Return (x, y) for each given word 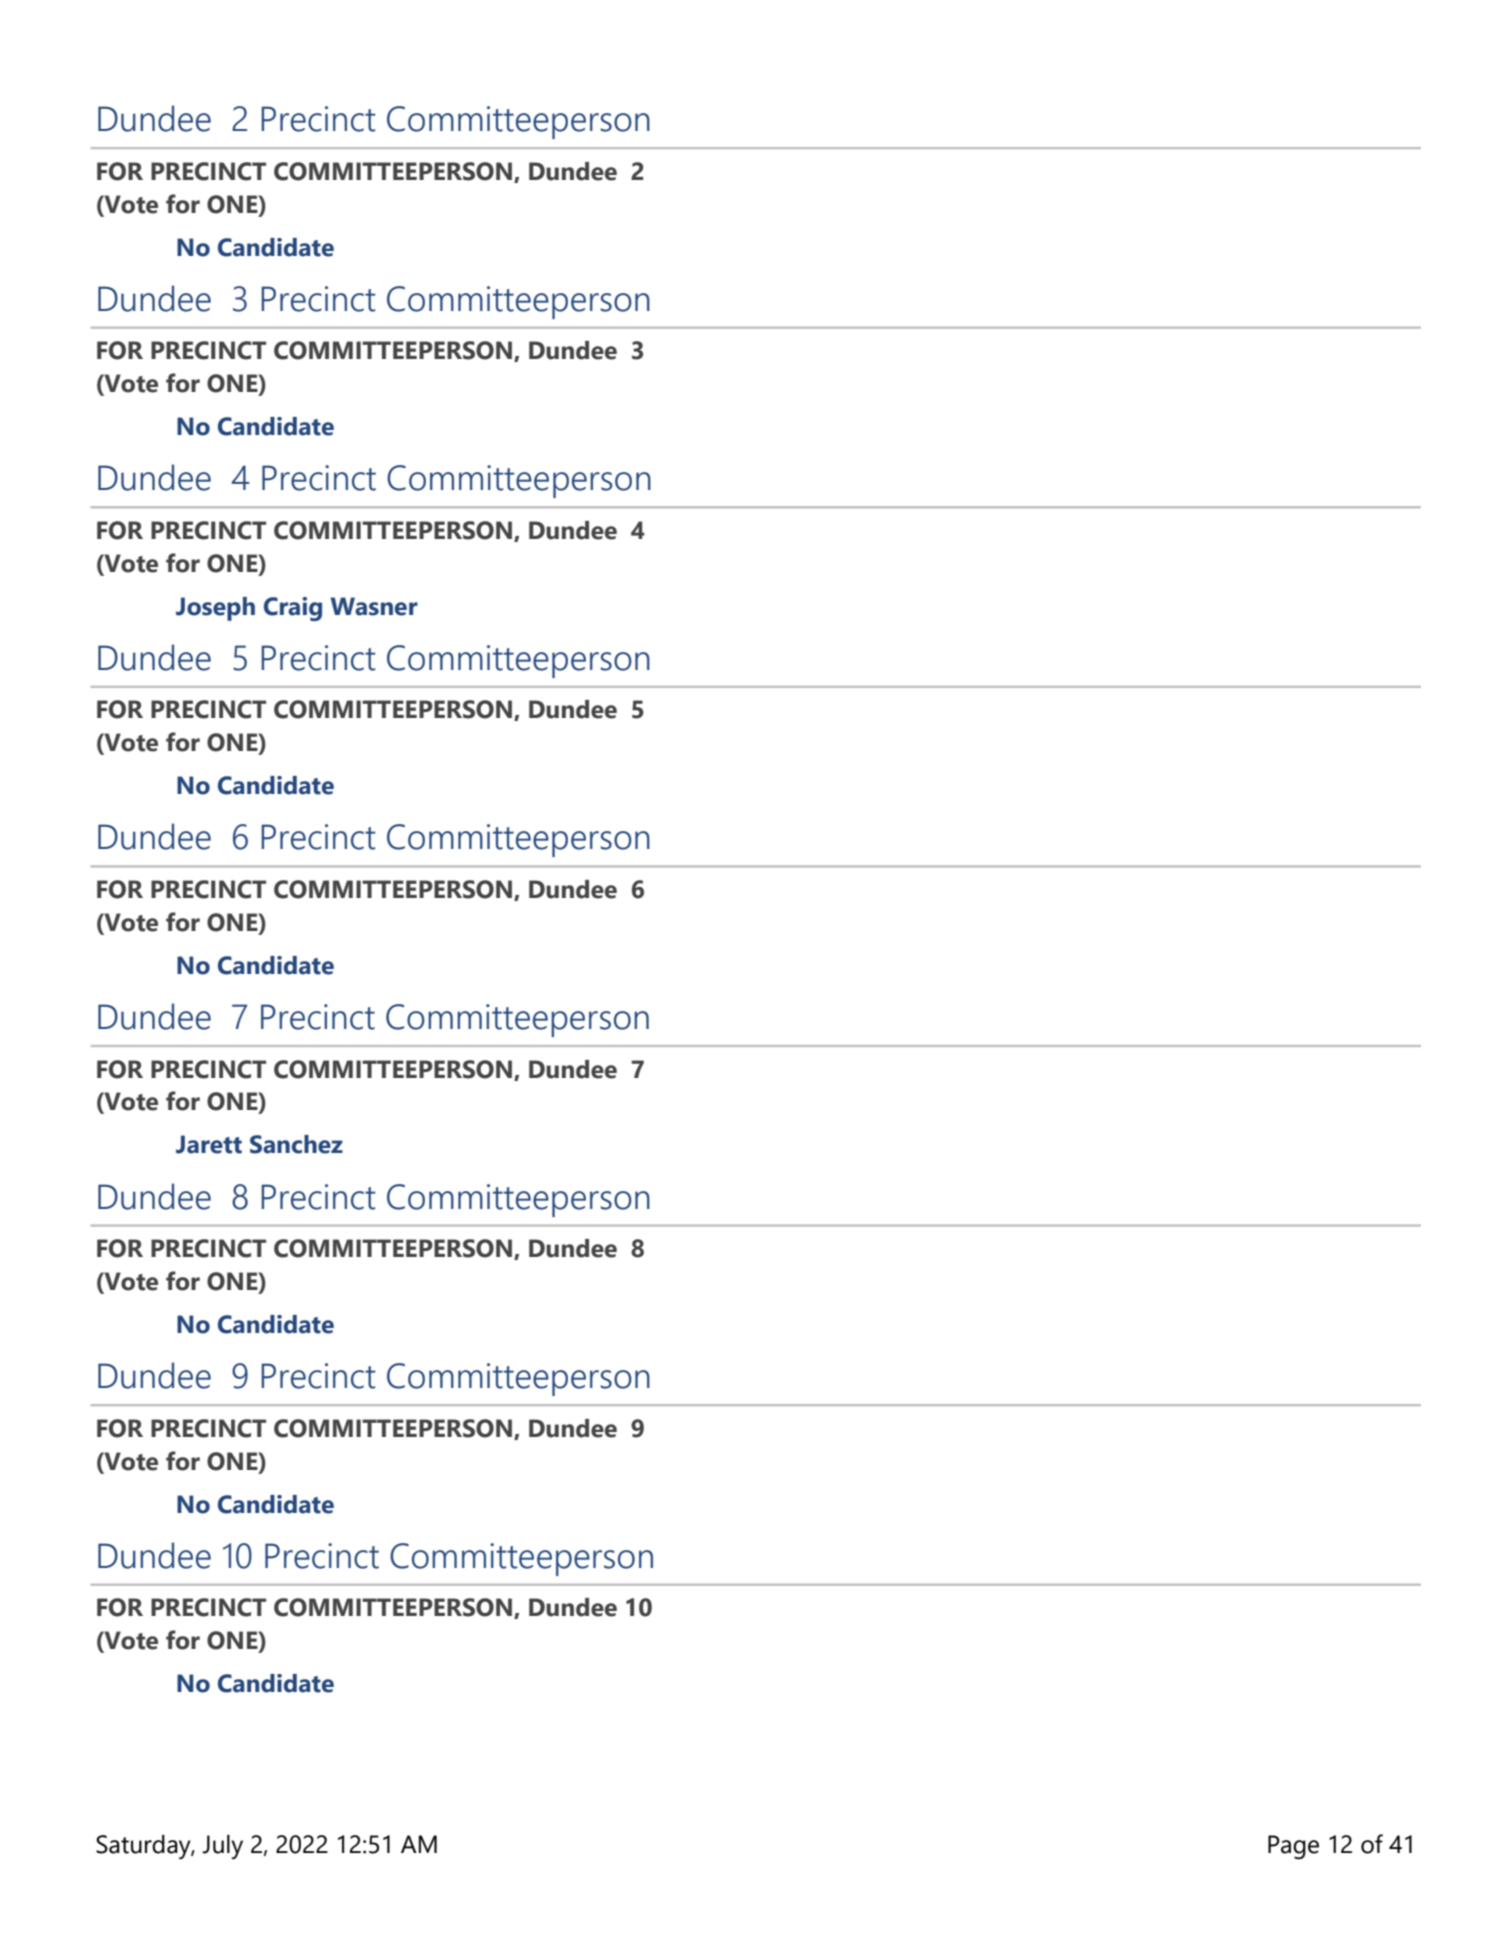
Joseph (215, 609)
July (222, 1847)
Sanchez (296, 1144)
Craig (293, 609)
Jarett (209, 1144)
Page (1293, 1847)
